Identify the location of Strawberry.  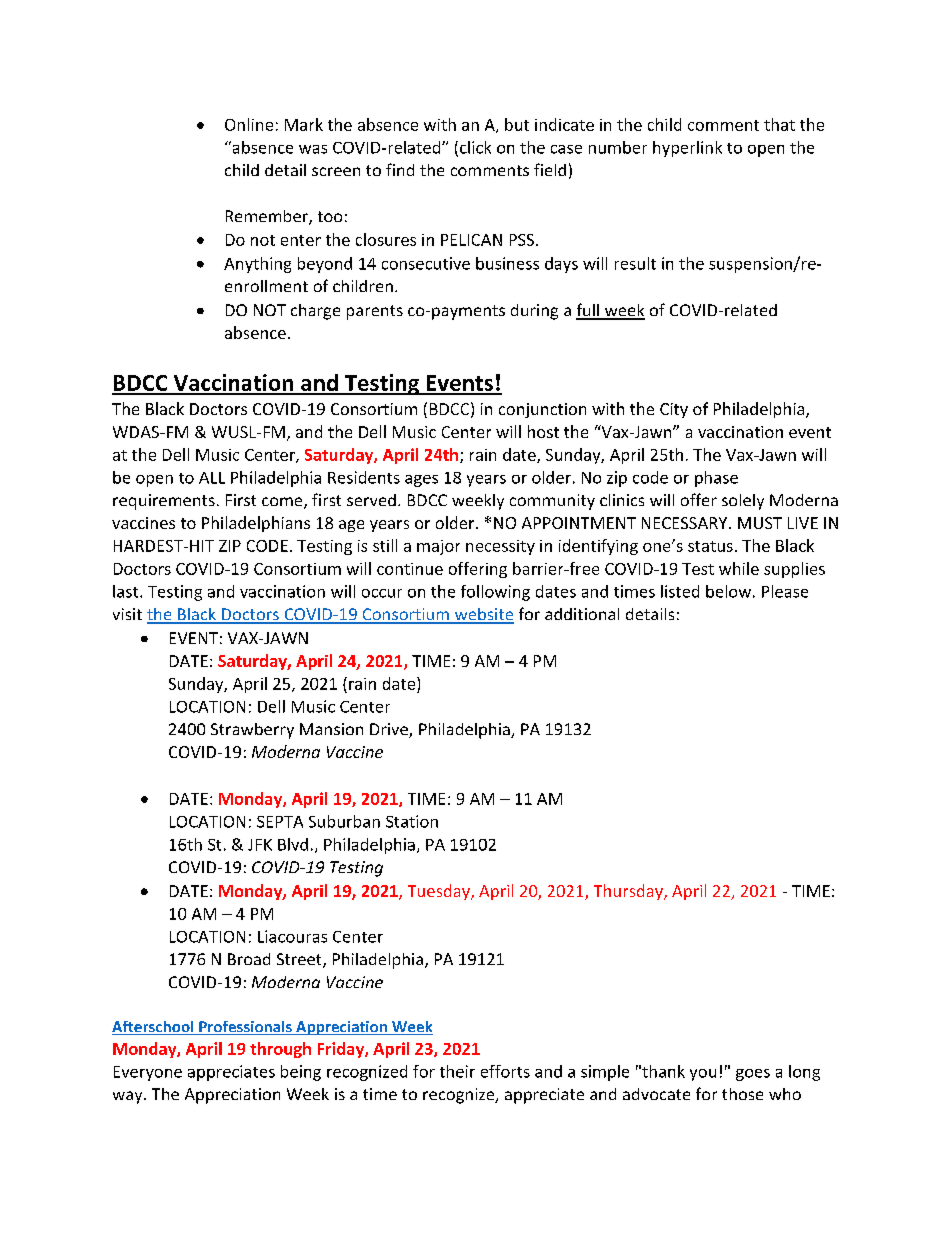
(252, 731).
